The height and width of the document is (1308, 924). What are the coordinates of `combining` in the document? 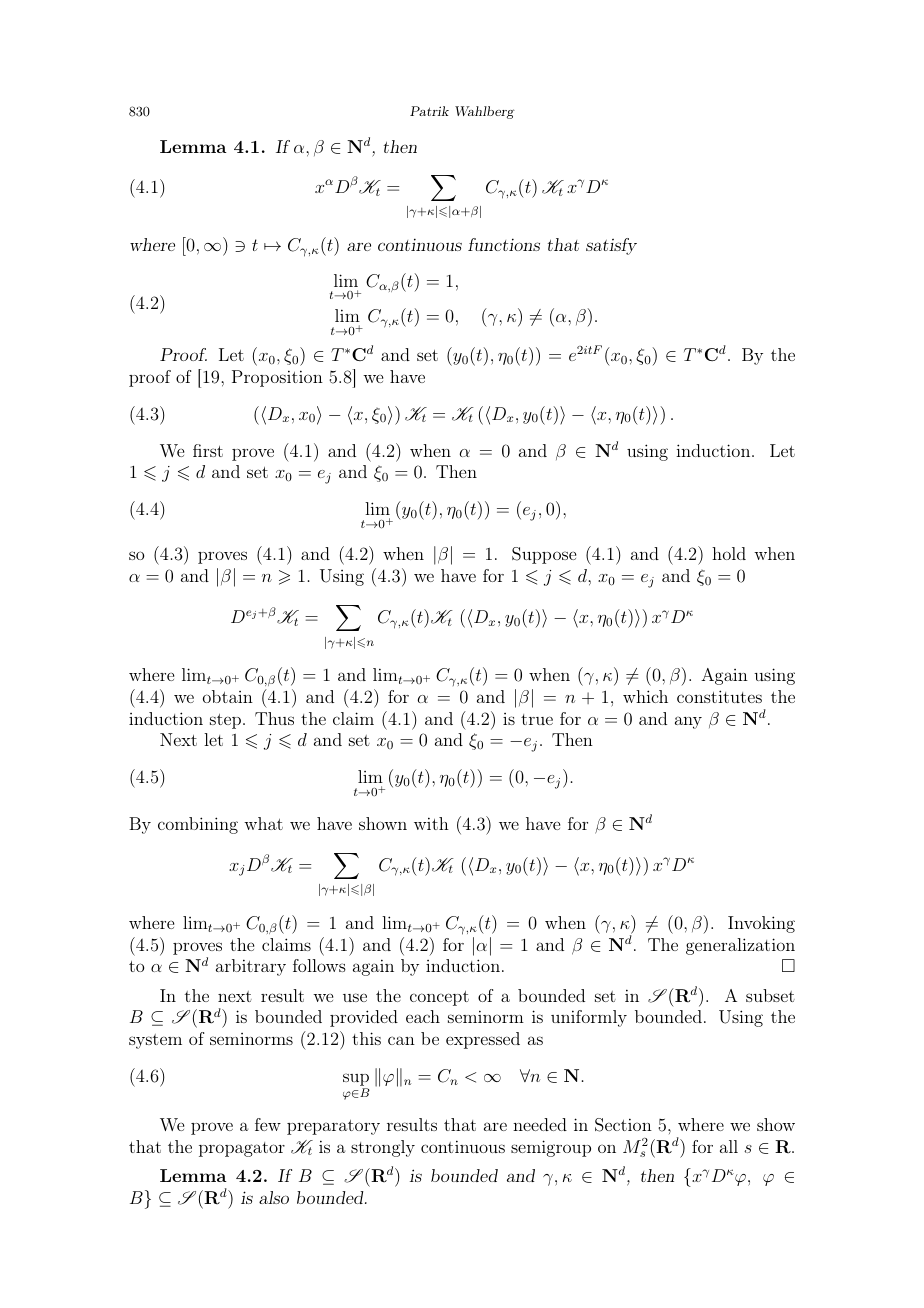 It's located at (198, 825).
